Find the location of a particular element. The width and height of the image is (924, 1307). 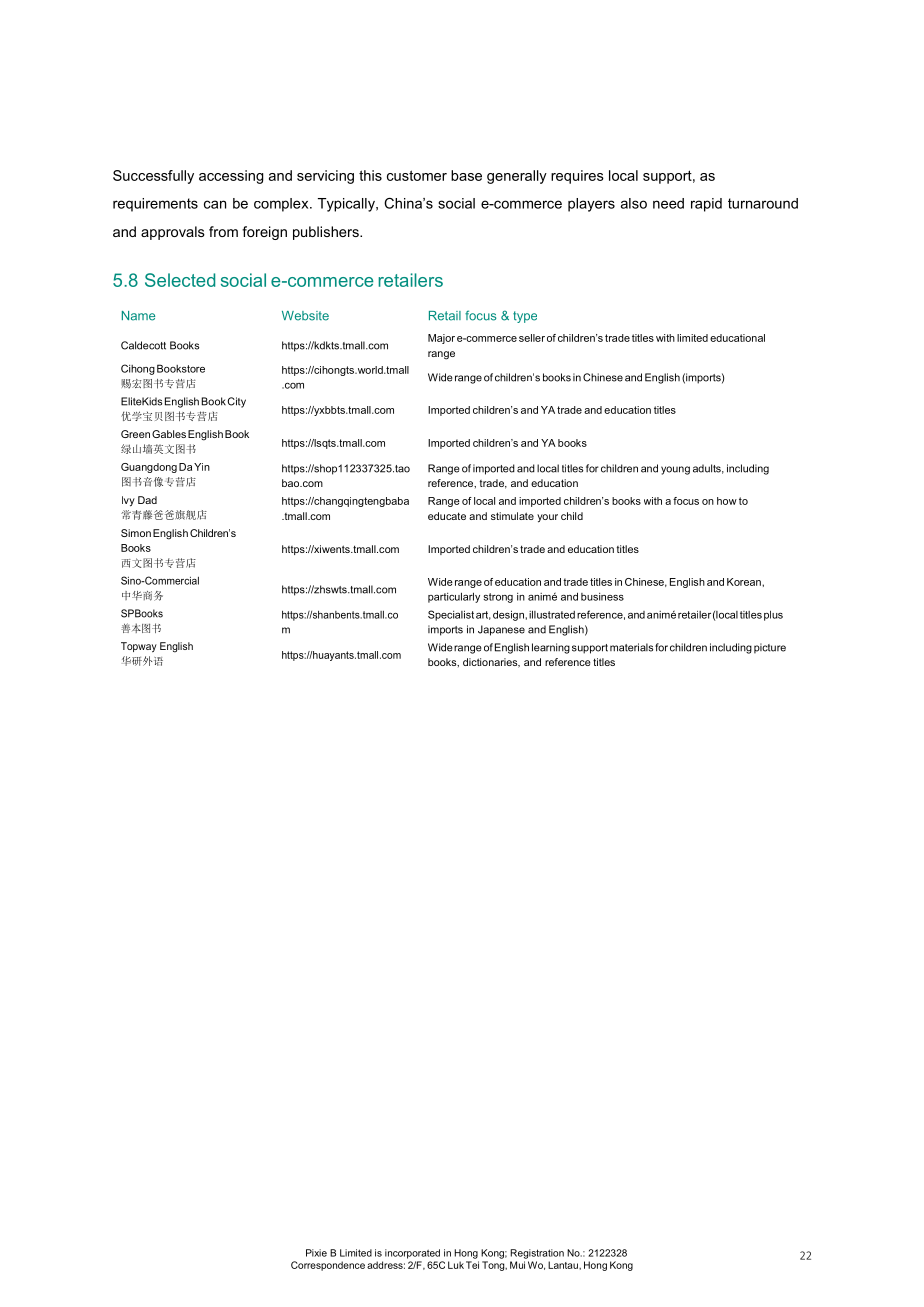

Pixie is located at coordinates (316, 1253).
